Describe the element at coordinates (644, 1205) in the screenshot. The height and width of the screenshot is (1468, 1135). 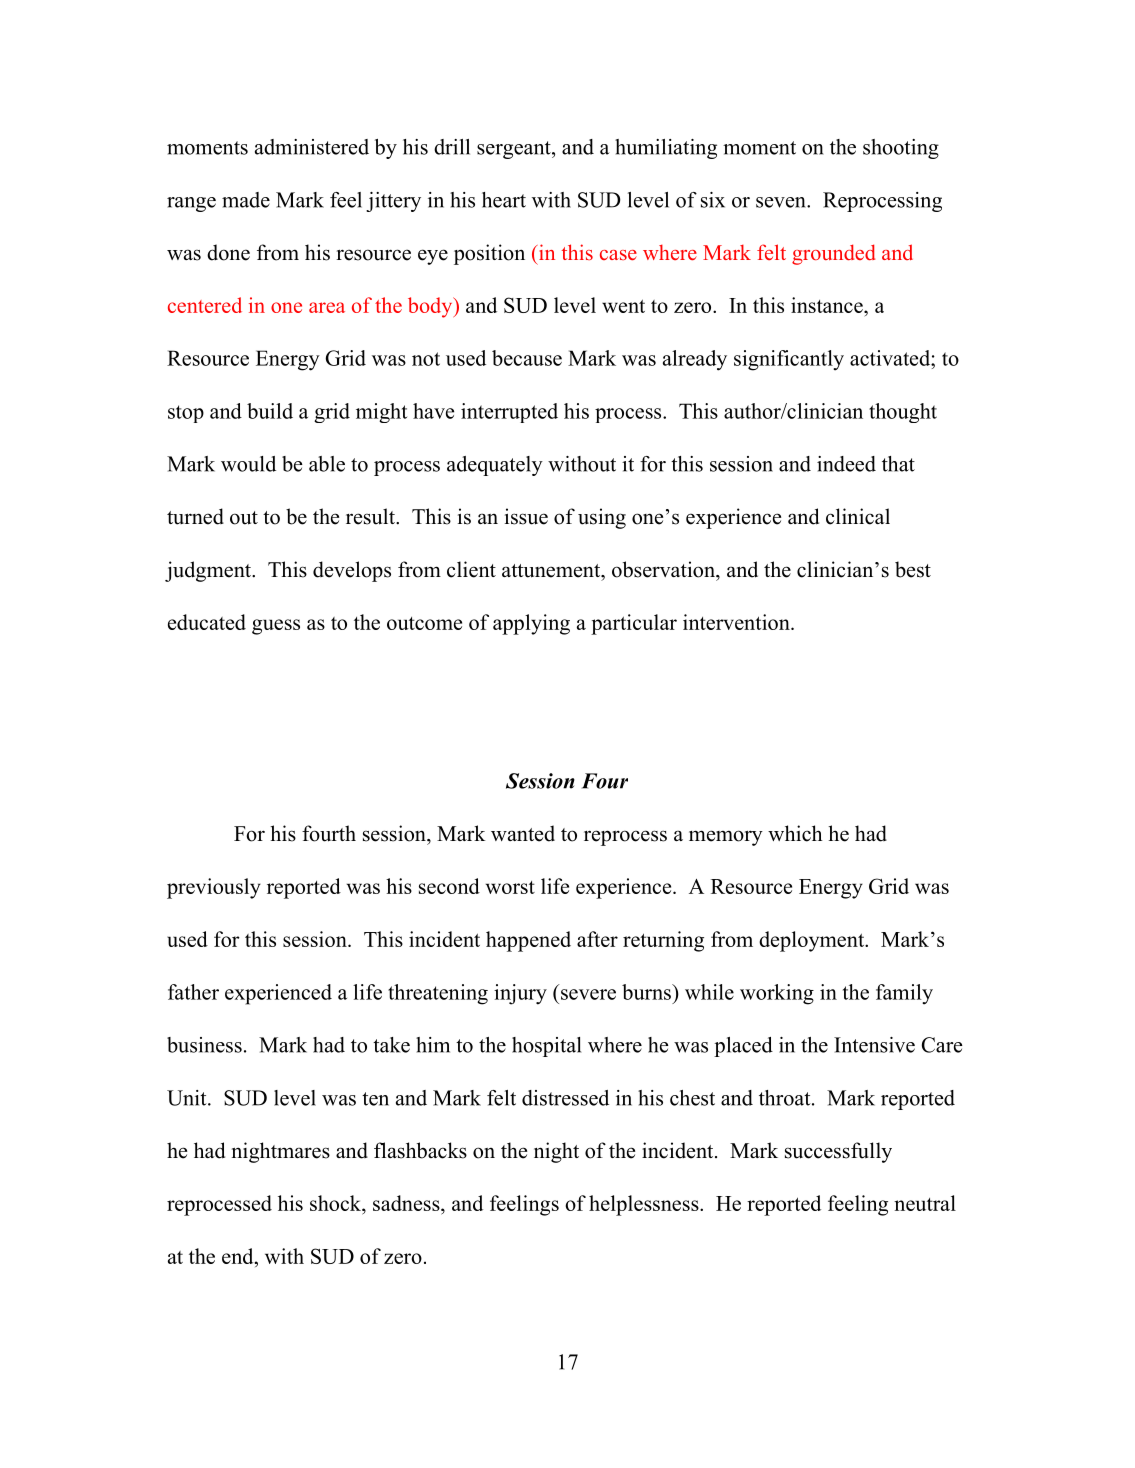
I see `helplessness` at that location.
